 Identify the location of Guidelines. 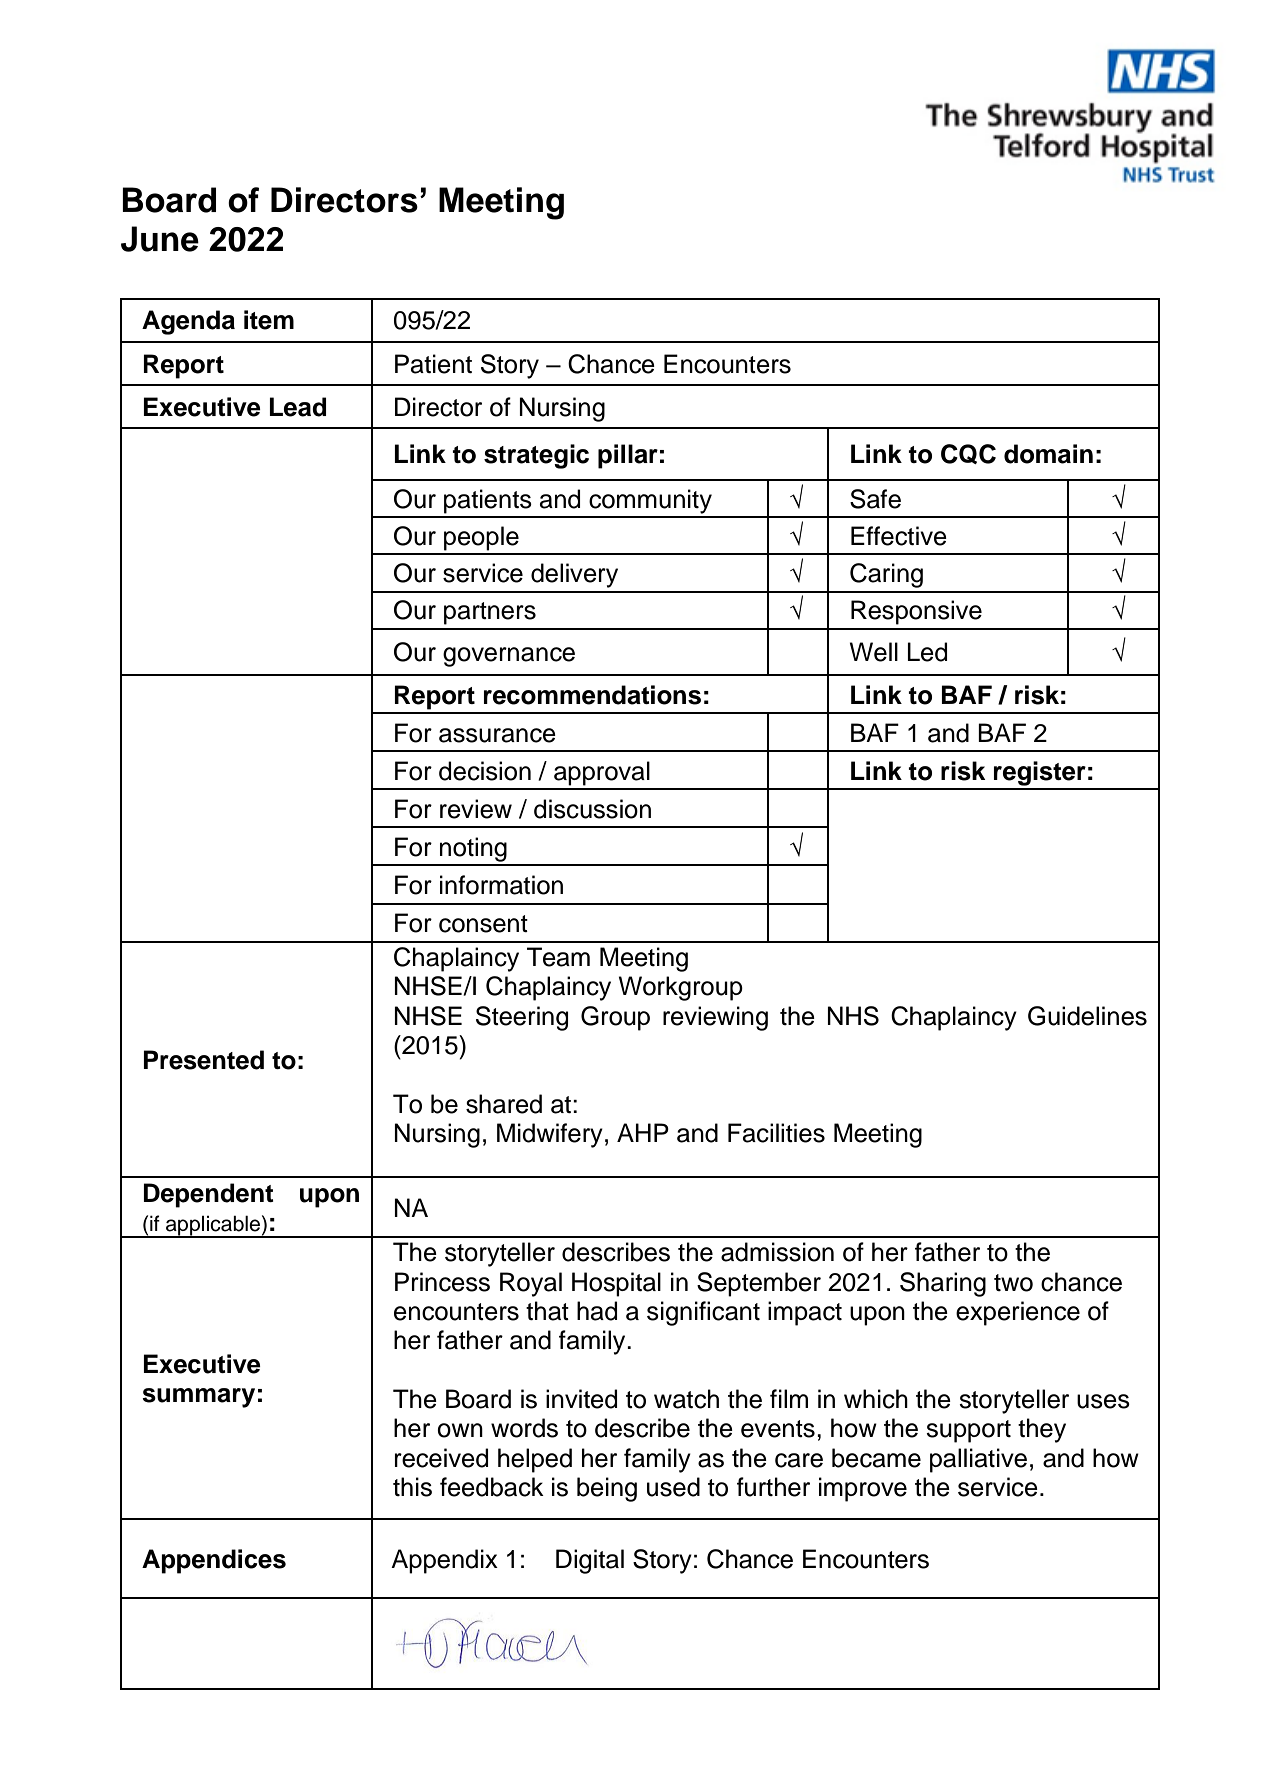
(1087, 1016).
